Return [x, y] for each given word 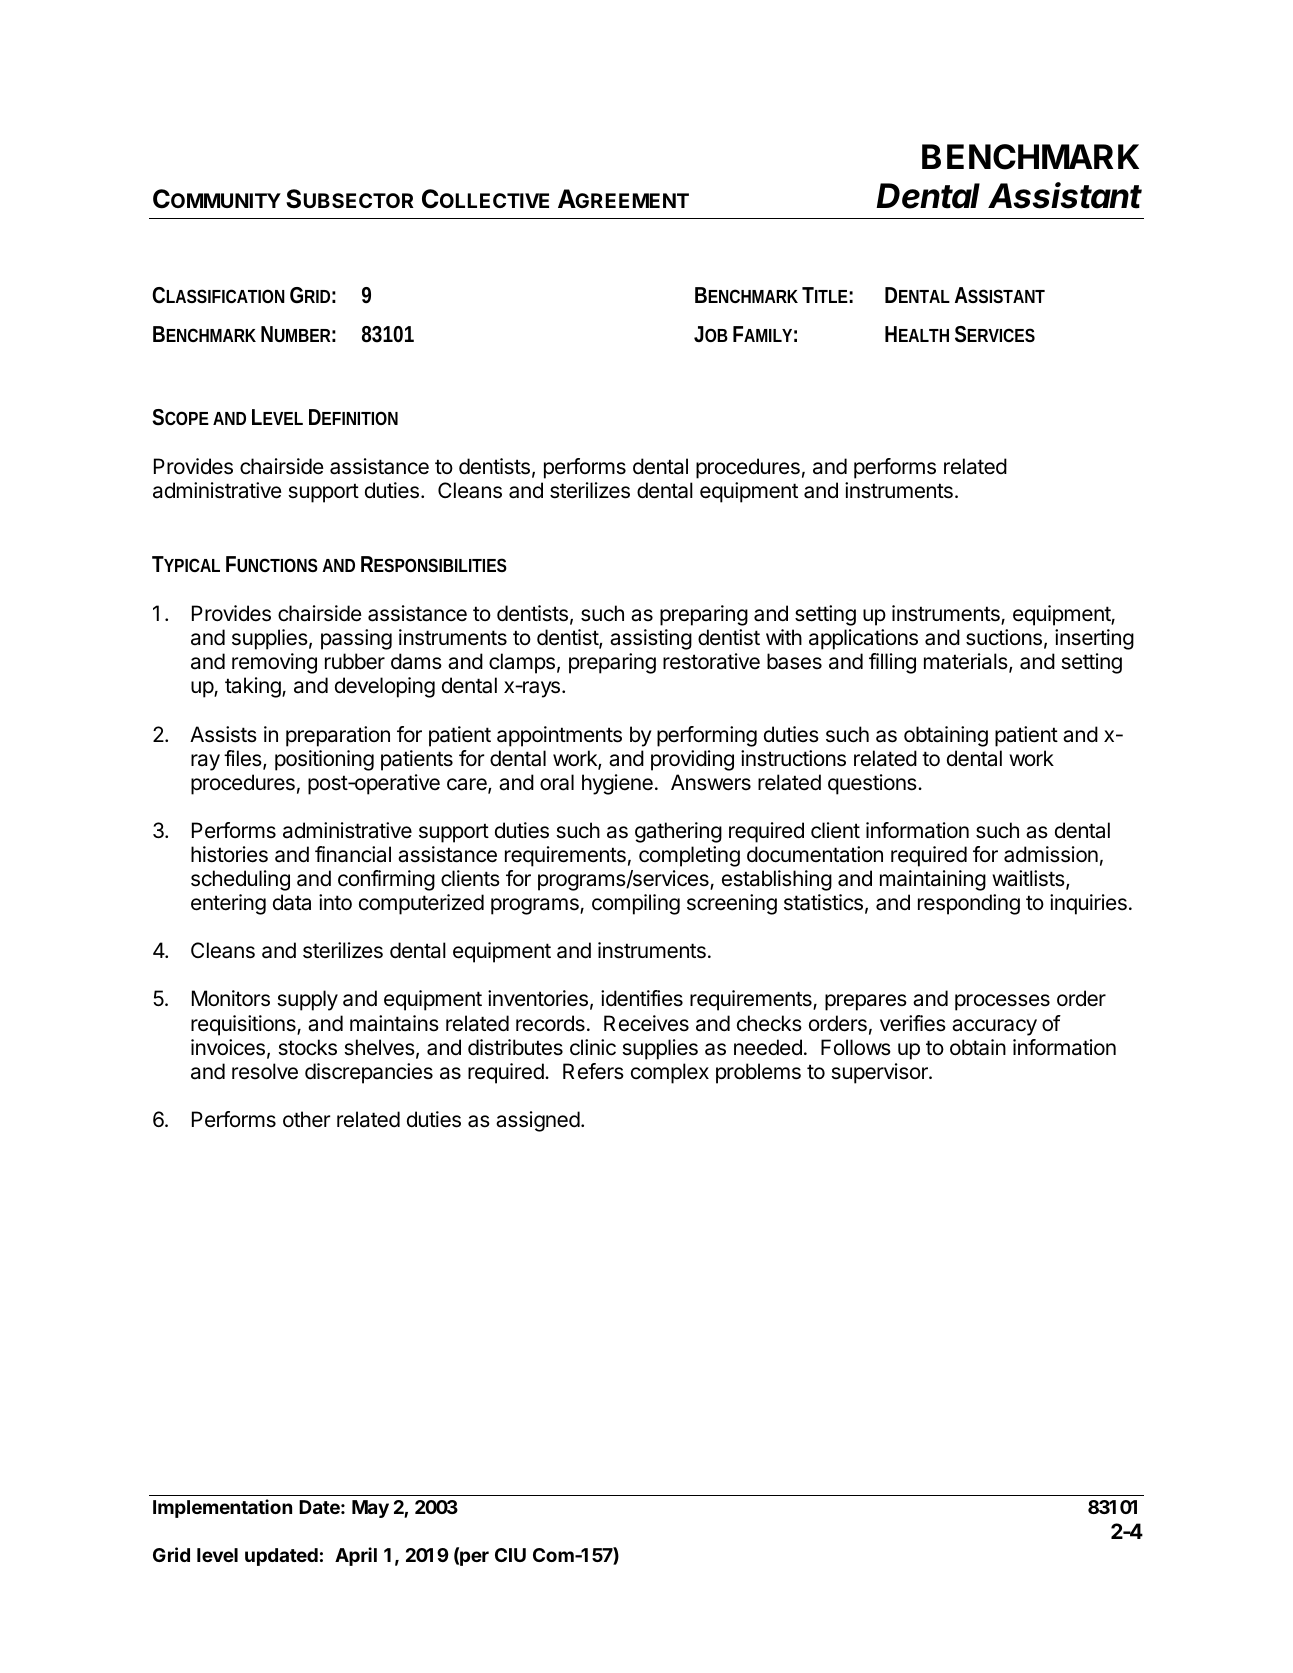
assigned [538, 1121]
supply [307, 1000]
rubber [355, 661]
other [307, 1119]
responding [969, 904]
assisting [651, 639]
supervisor [880, 1073]
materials [967, 662]
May [370, 1509]
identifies [642, 998]
